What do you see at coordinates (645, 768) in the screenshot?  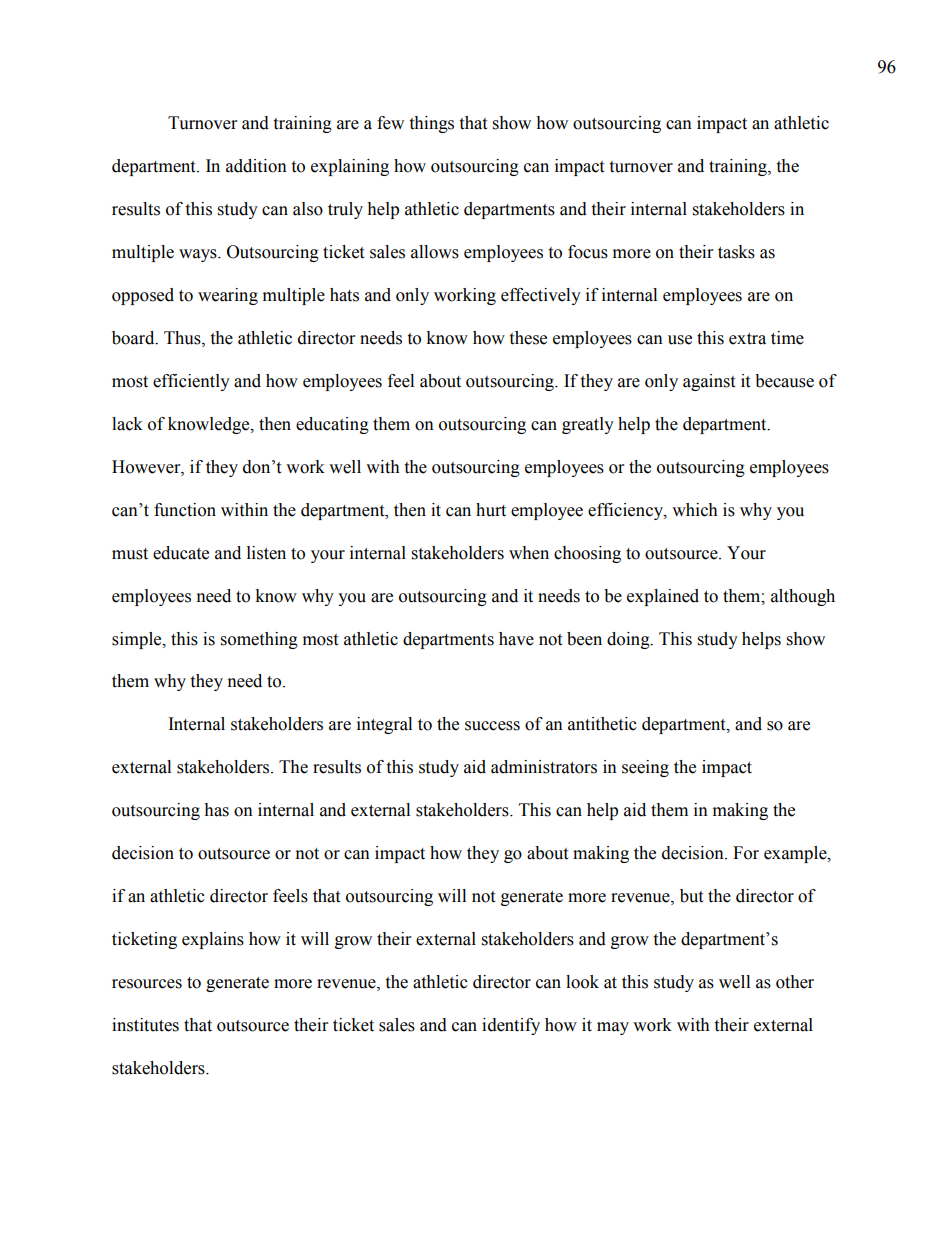 I see `seeing` at bounding box center [645, 768].
